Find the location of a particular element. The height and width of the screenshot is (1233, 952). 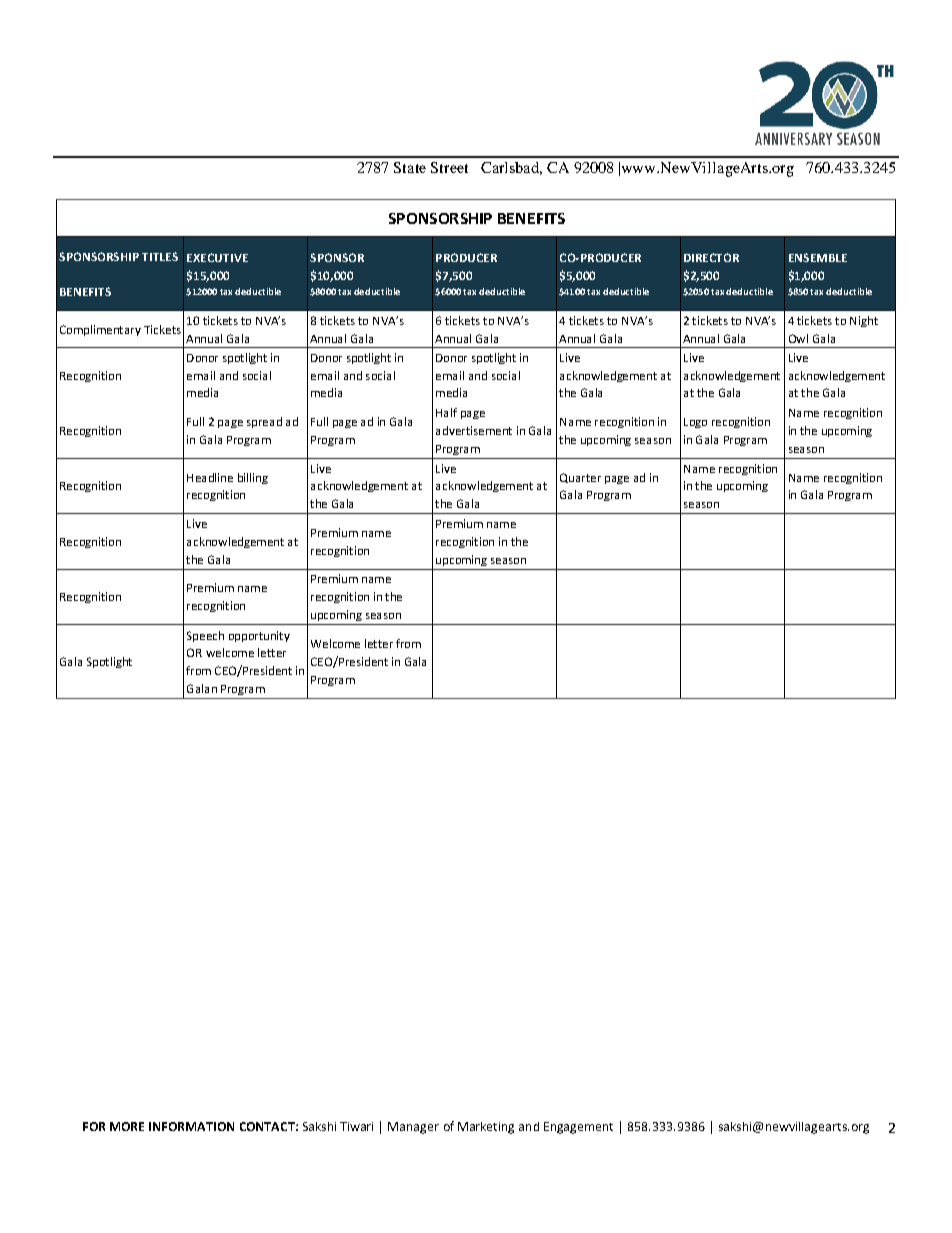

EXECUTIVE is located at coordinates (217, 257).
